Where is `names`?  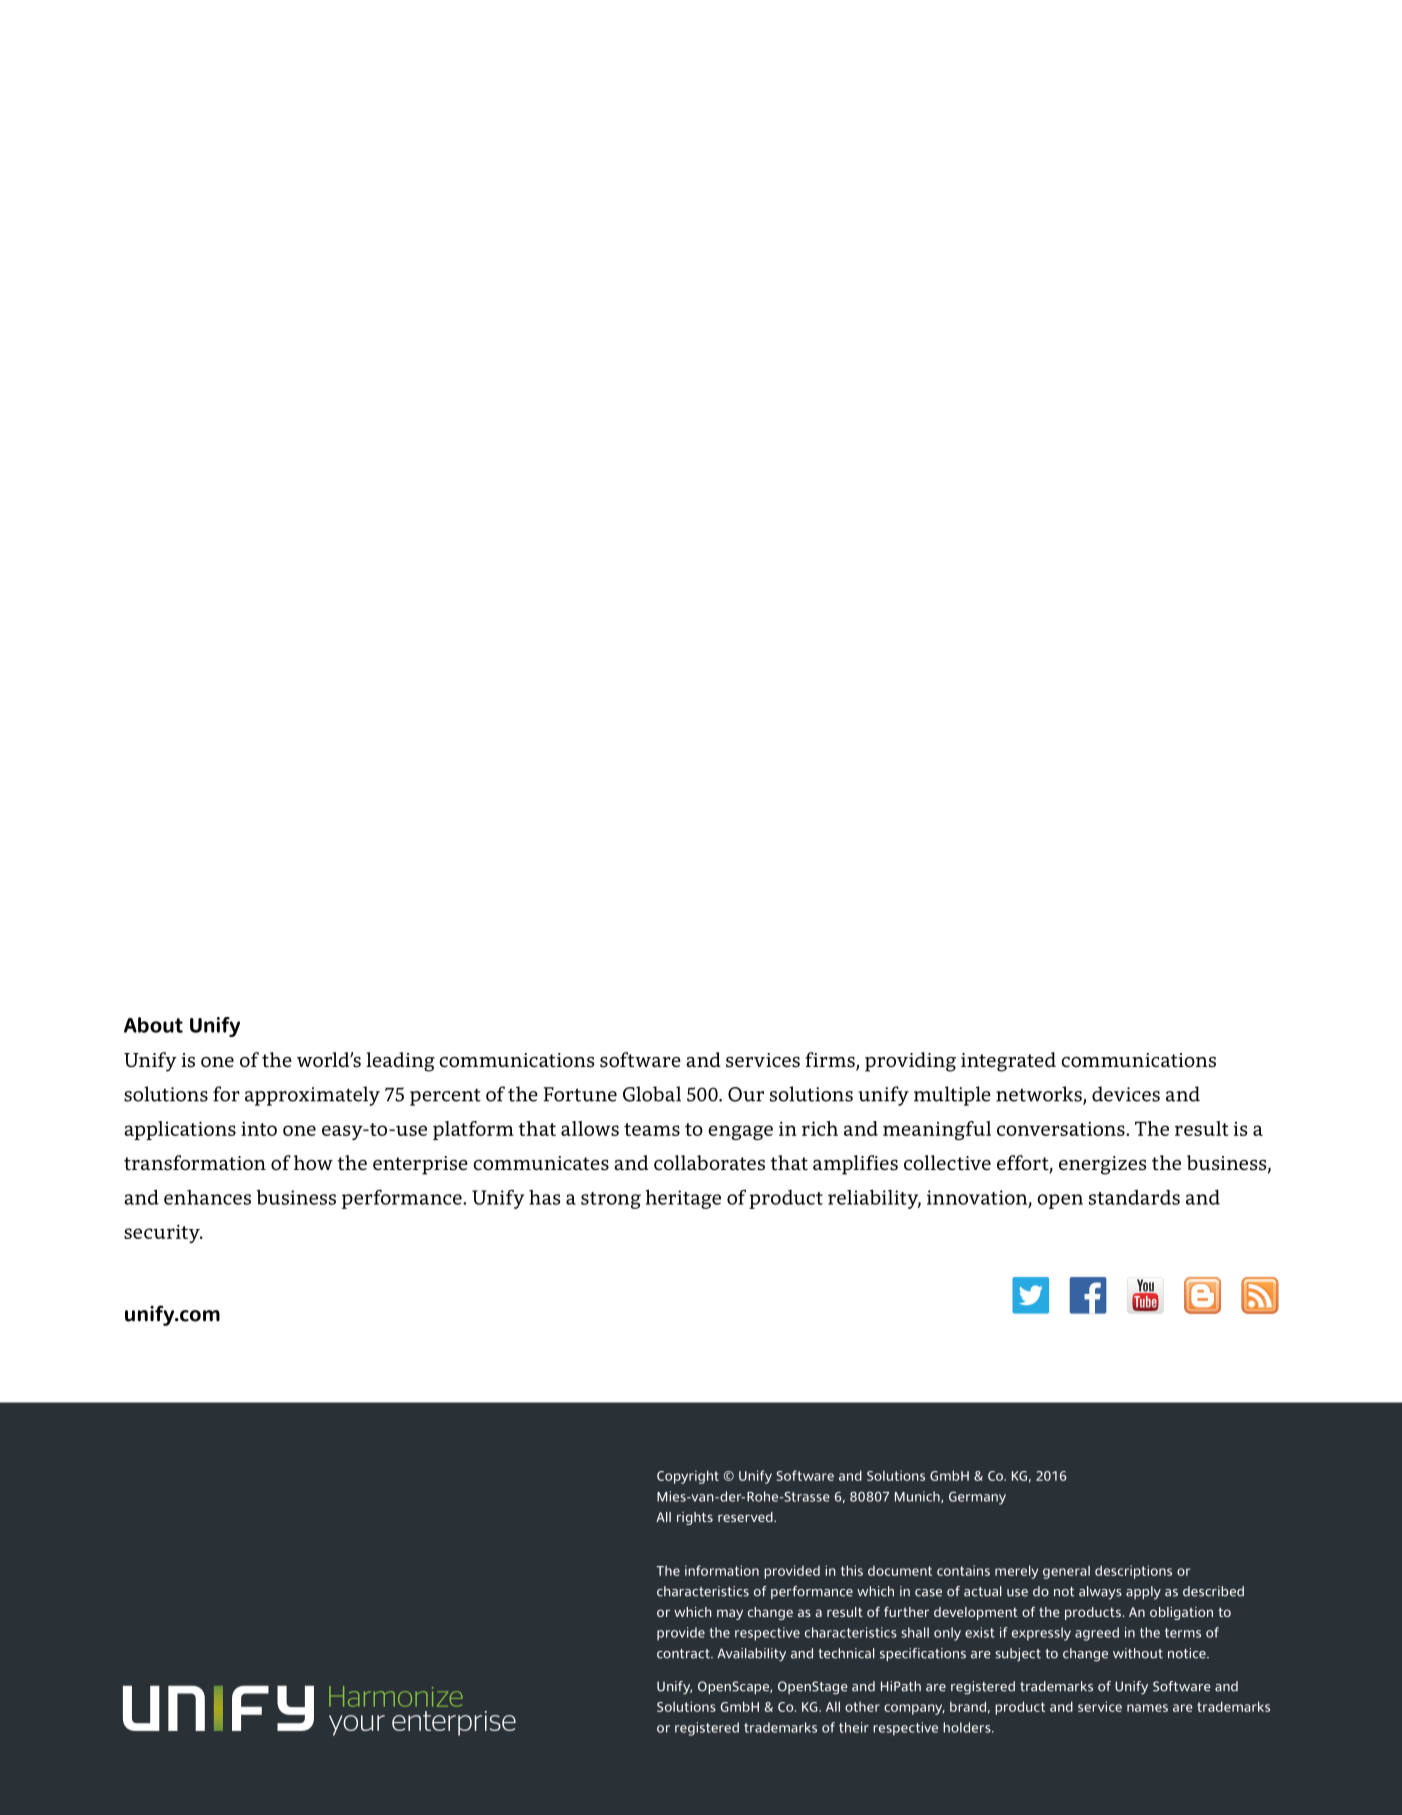
names is located at coordinates (1147, 1708).
